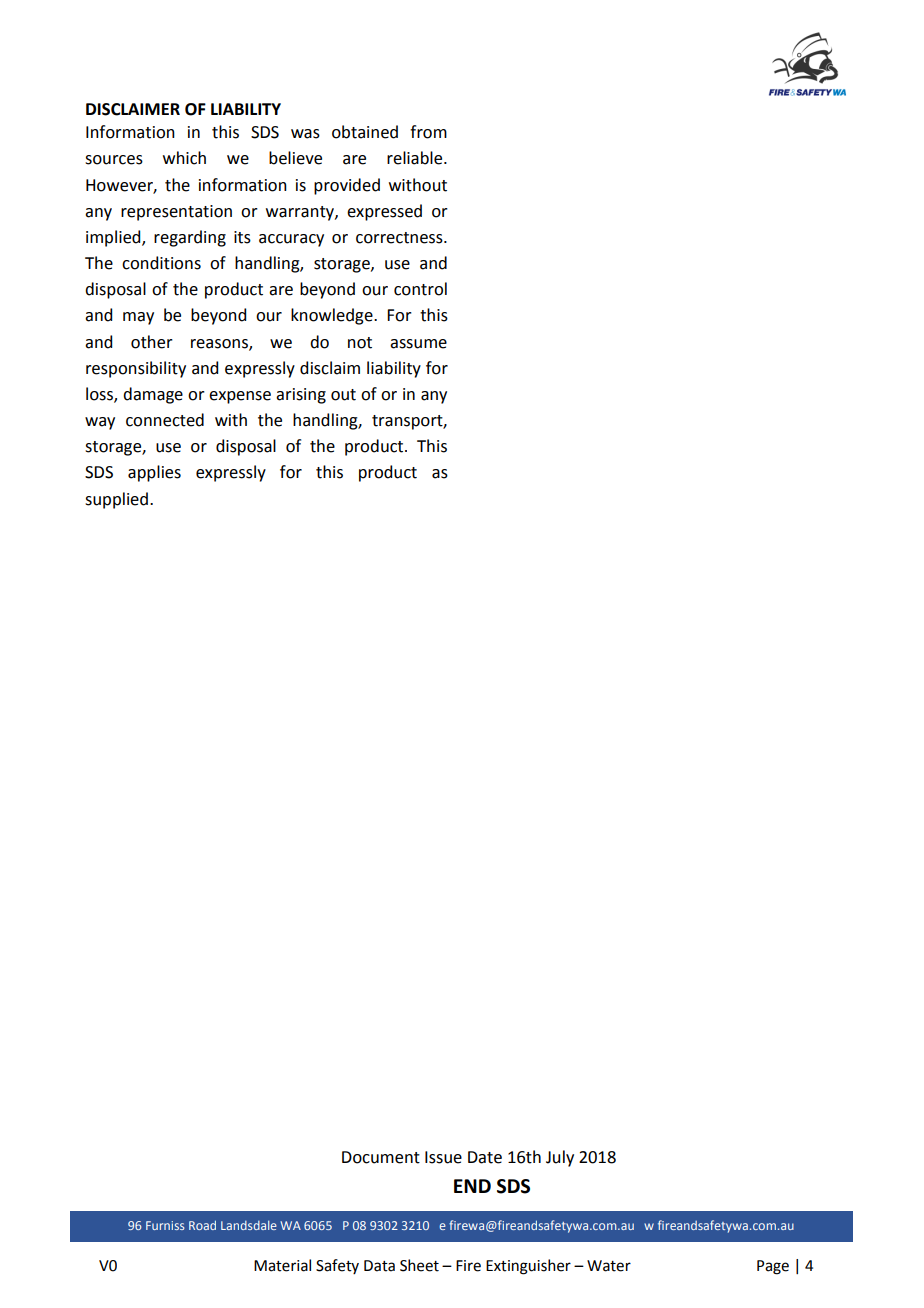  I want to click on assume, so click(418, 344).
